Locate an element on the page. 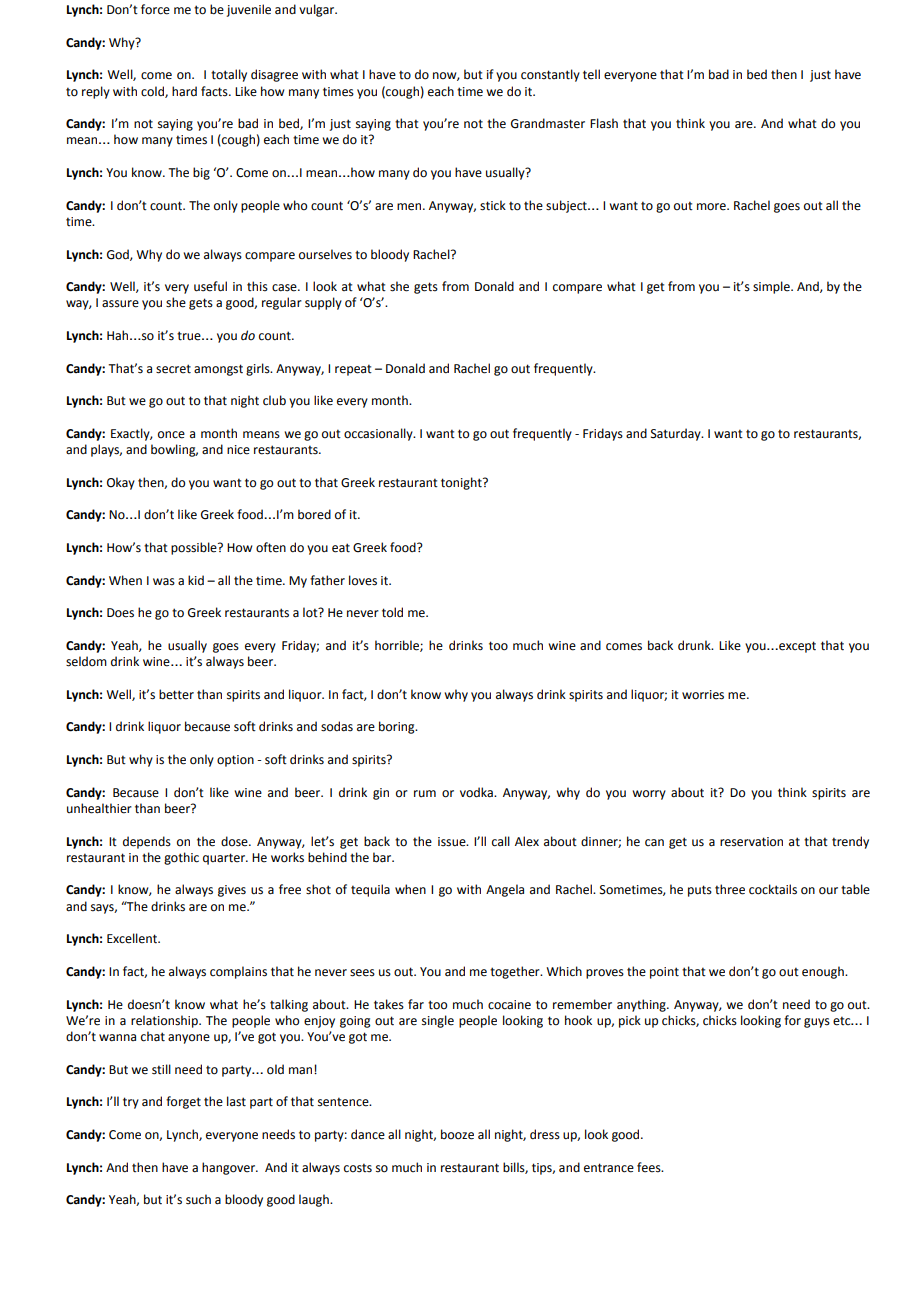  force is located at coordinates (155, 9).
